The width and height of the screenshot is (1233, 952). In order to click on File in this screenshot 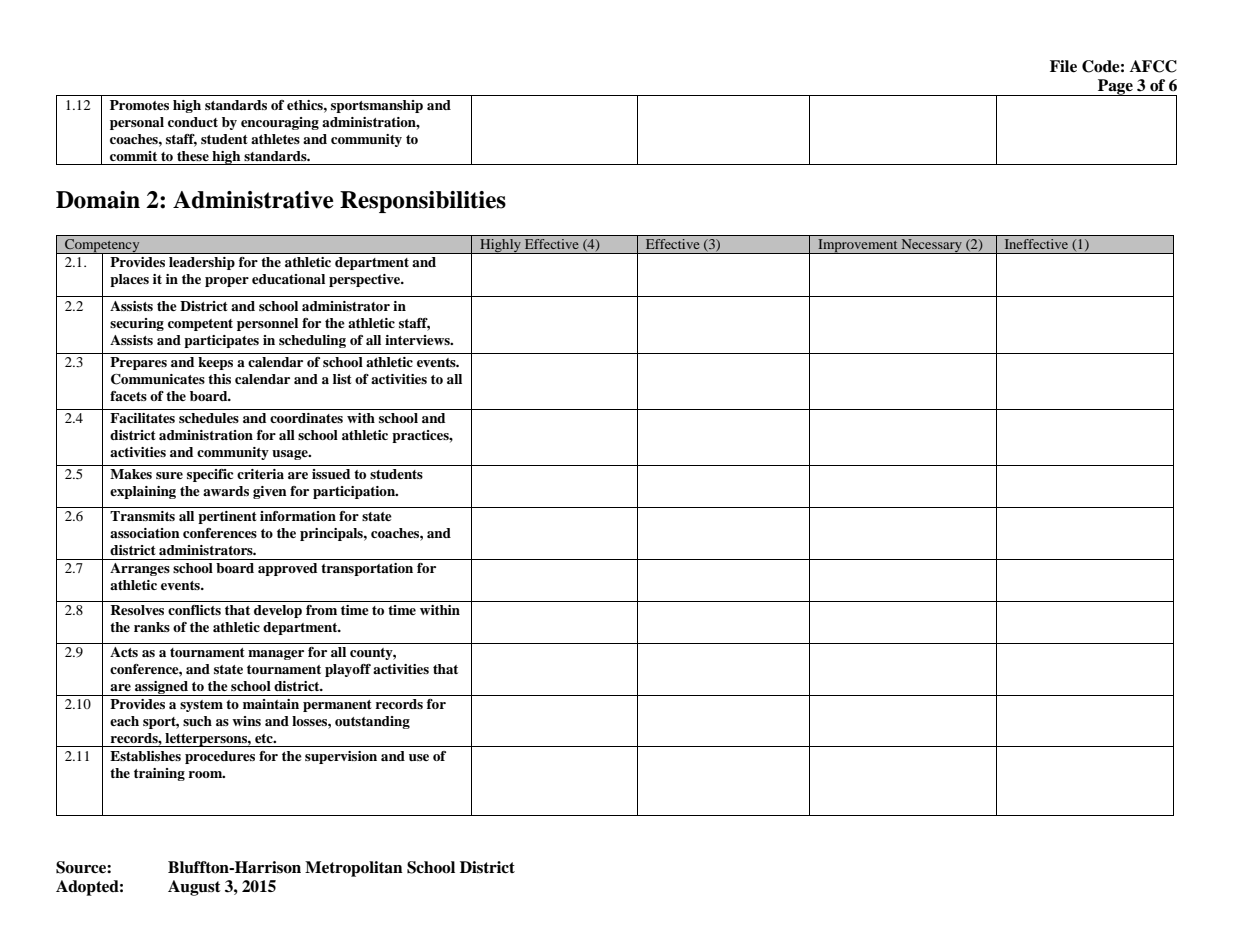, I will do `click(1063, 66)`.
